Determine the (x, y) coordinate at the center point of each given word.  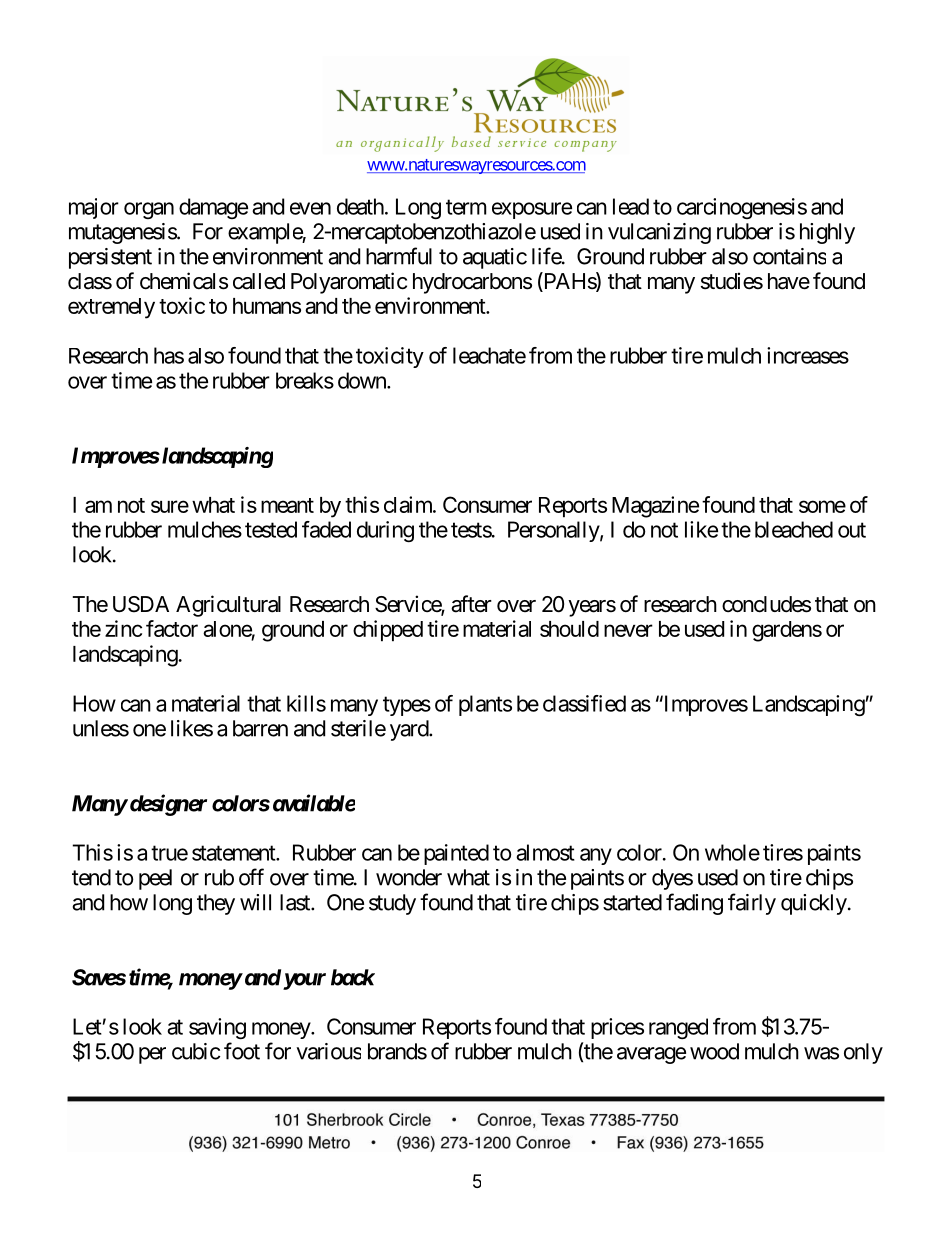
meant (287, 505)
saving (217, 1028)
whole (732, 852)
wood (714, 1051)
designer (167, 805)
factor (172, 628)
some (822, 506)
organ (149, 210)
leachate (489, 355)
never (628, 630)
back (353, 977)
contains (789, 256)
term (466, 207)
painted (456, 854)
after (471, 604)
